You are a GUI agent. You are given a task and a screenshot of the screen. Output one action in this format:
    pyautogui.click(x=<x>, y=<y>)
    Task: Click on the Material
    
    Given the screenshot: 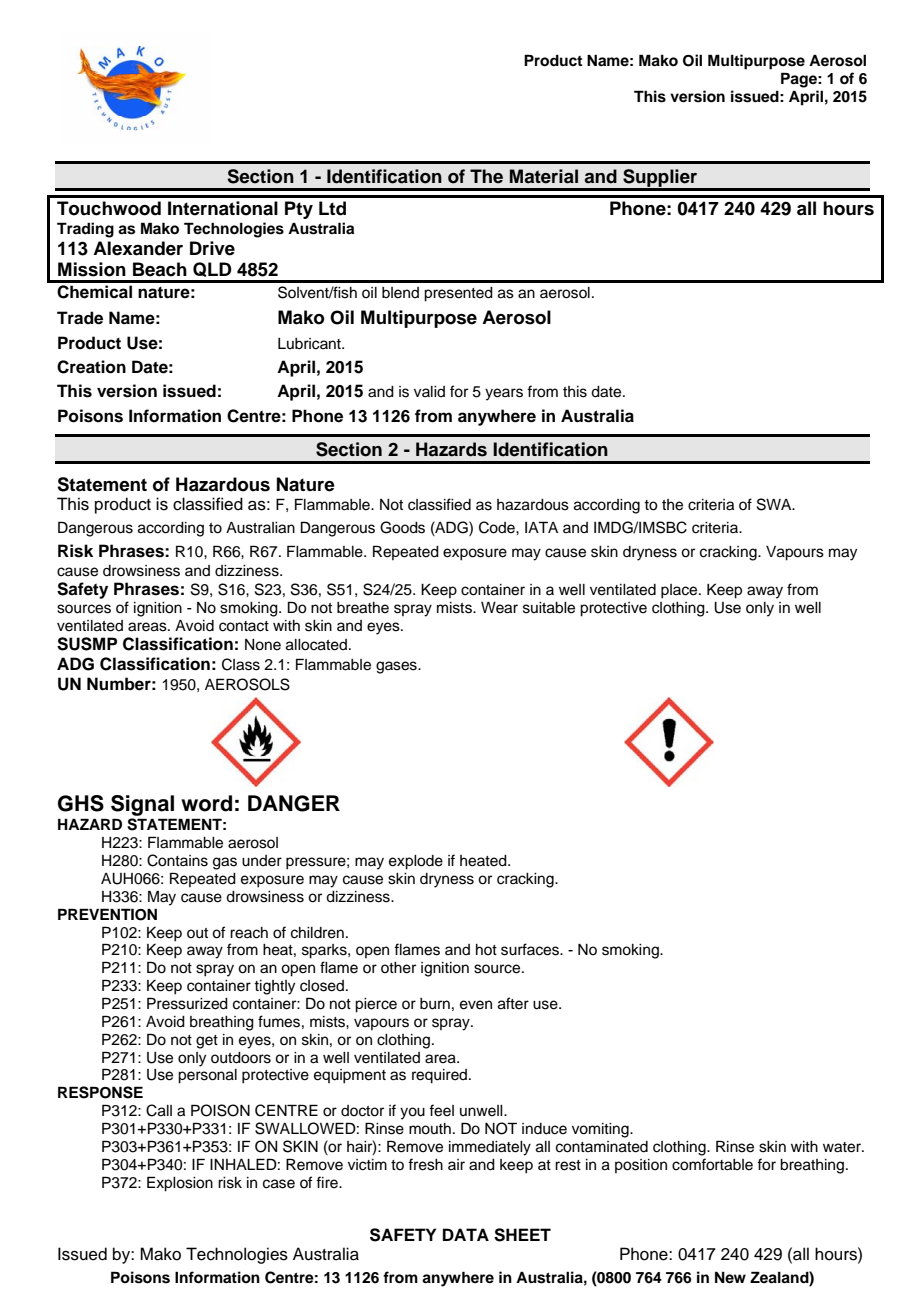 What is the action you would take?
    pyautogui.click(x=544, y=176)
